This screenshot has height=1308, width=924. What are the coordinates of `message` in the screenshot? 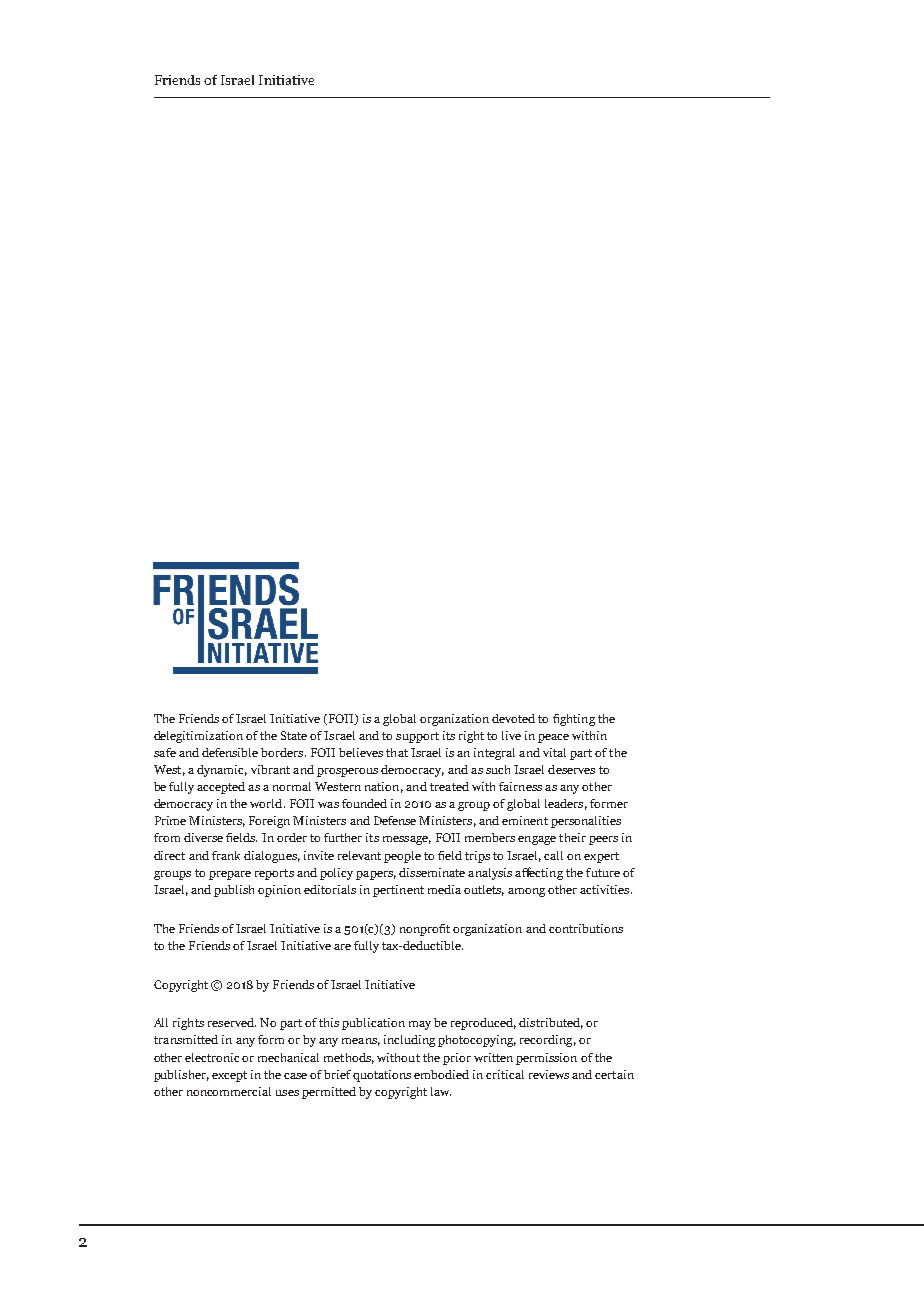 It's located at (407, 840).
